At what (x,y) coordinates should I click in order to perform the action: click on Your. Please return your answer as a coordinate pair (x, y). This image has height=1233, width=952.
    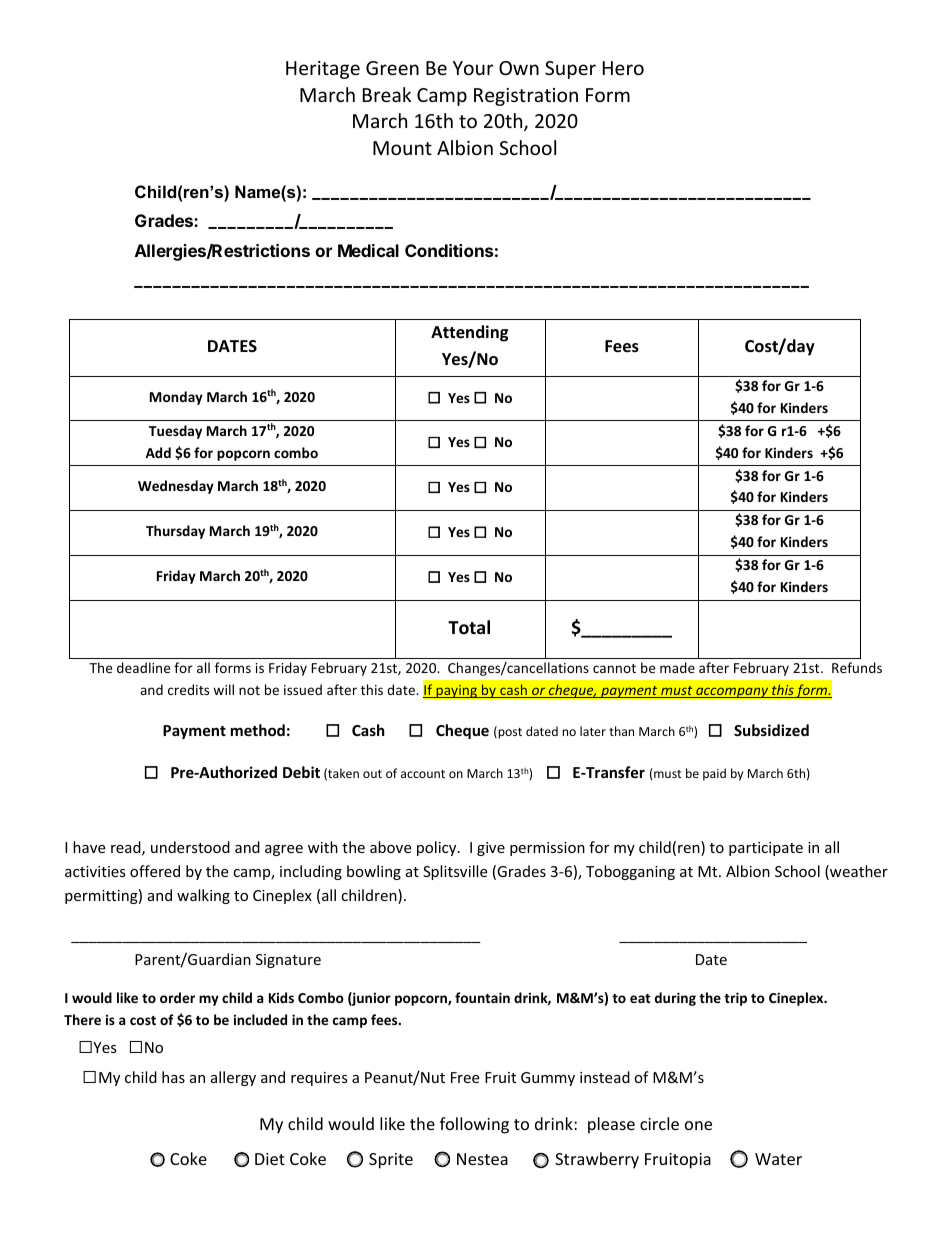
    Looking at the image, I should click on (473, 68).
